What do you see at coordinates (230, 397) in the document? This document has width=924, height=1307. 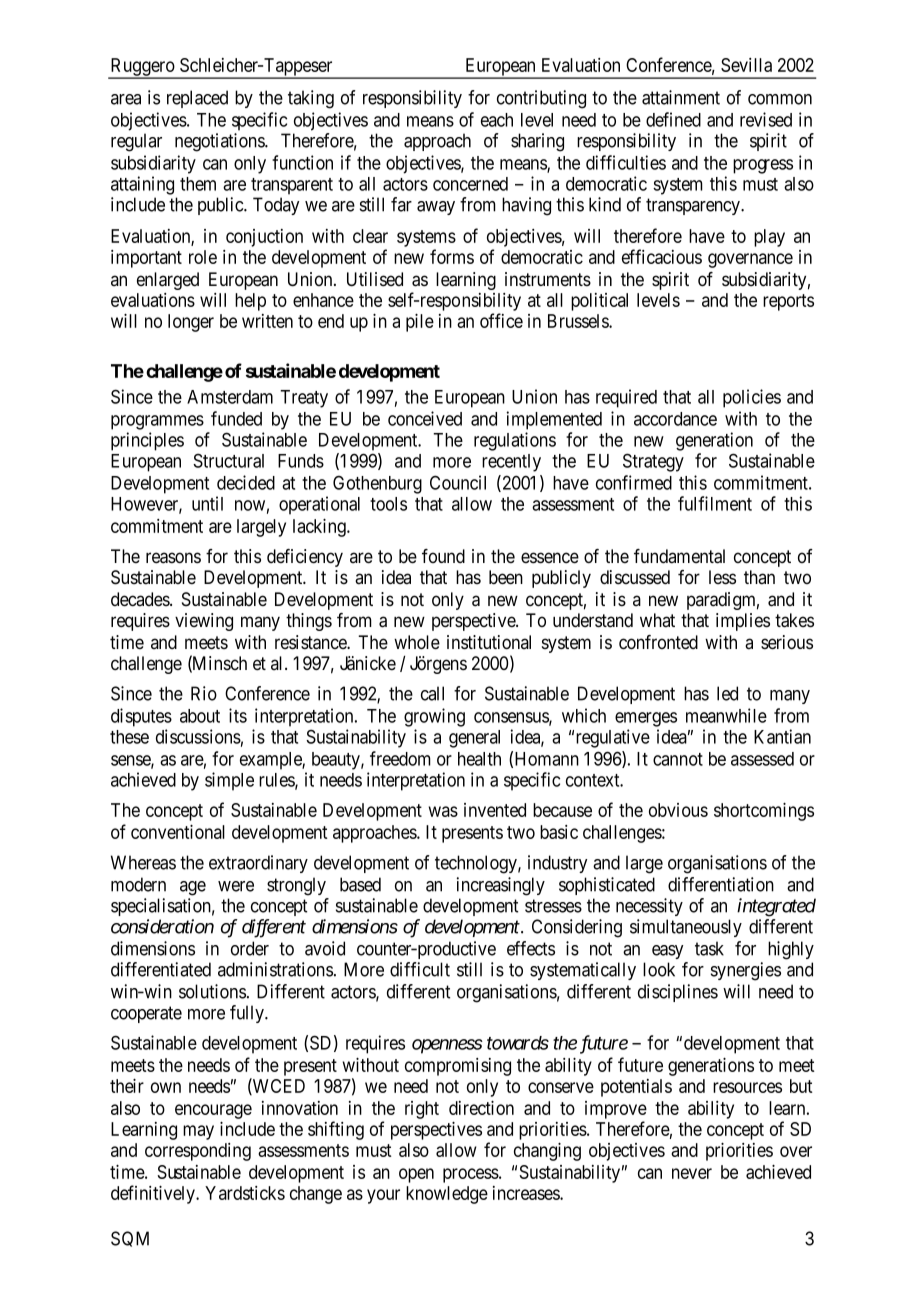 I see `Amsterdam` at bounding box center [230, 397].
